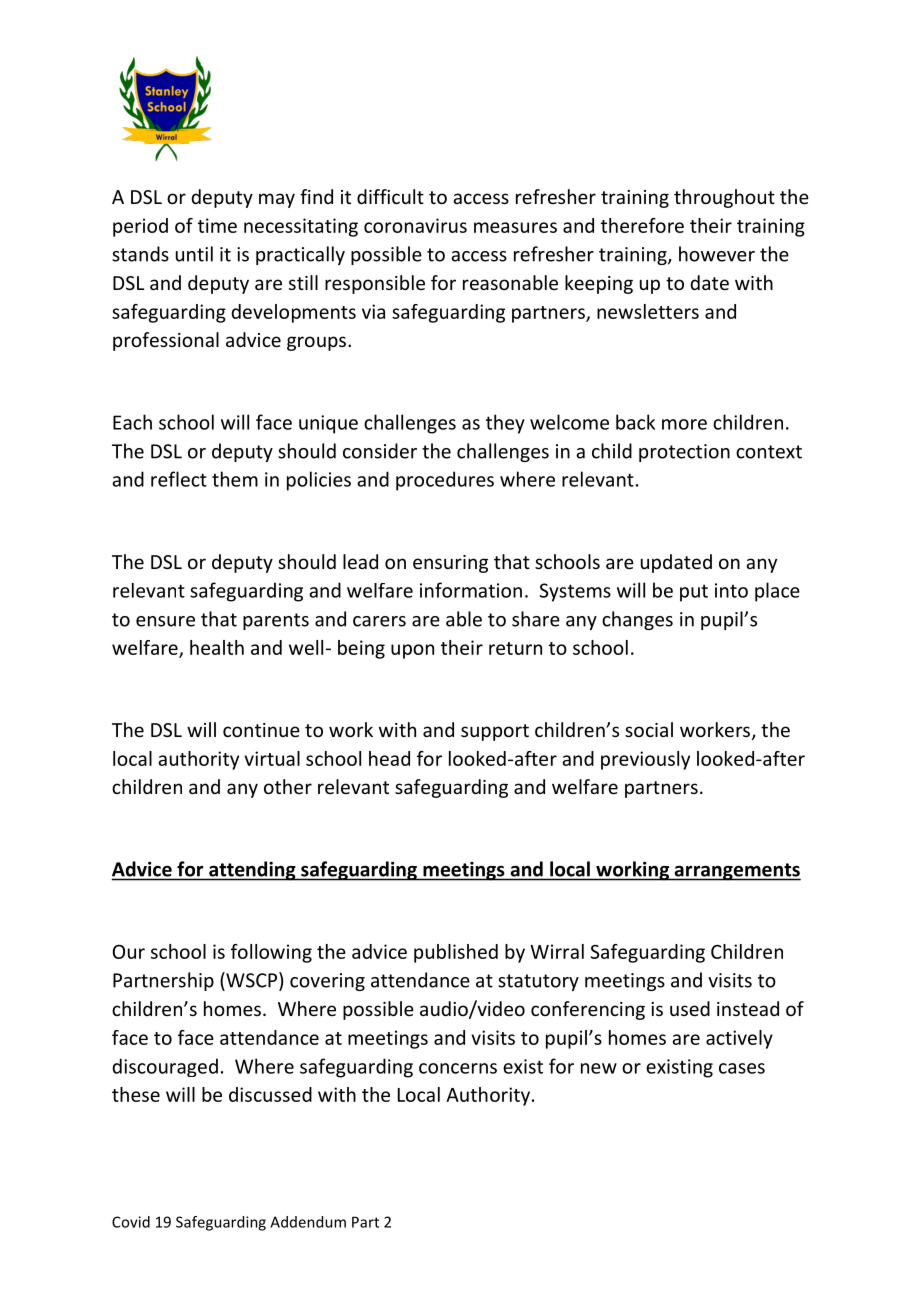 This screenshot has height=1308, width=924. What do you see at coordinates (731, 590) in the screenshot?
I see `into` at bounding box center [731, 590].
